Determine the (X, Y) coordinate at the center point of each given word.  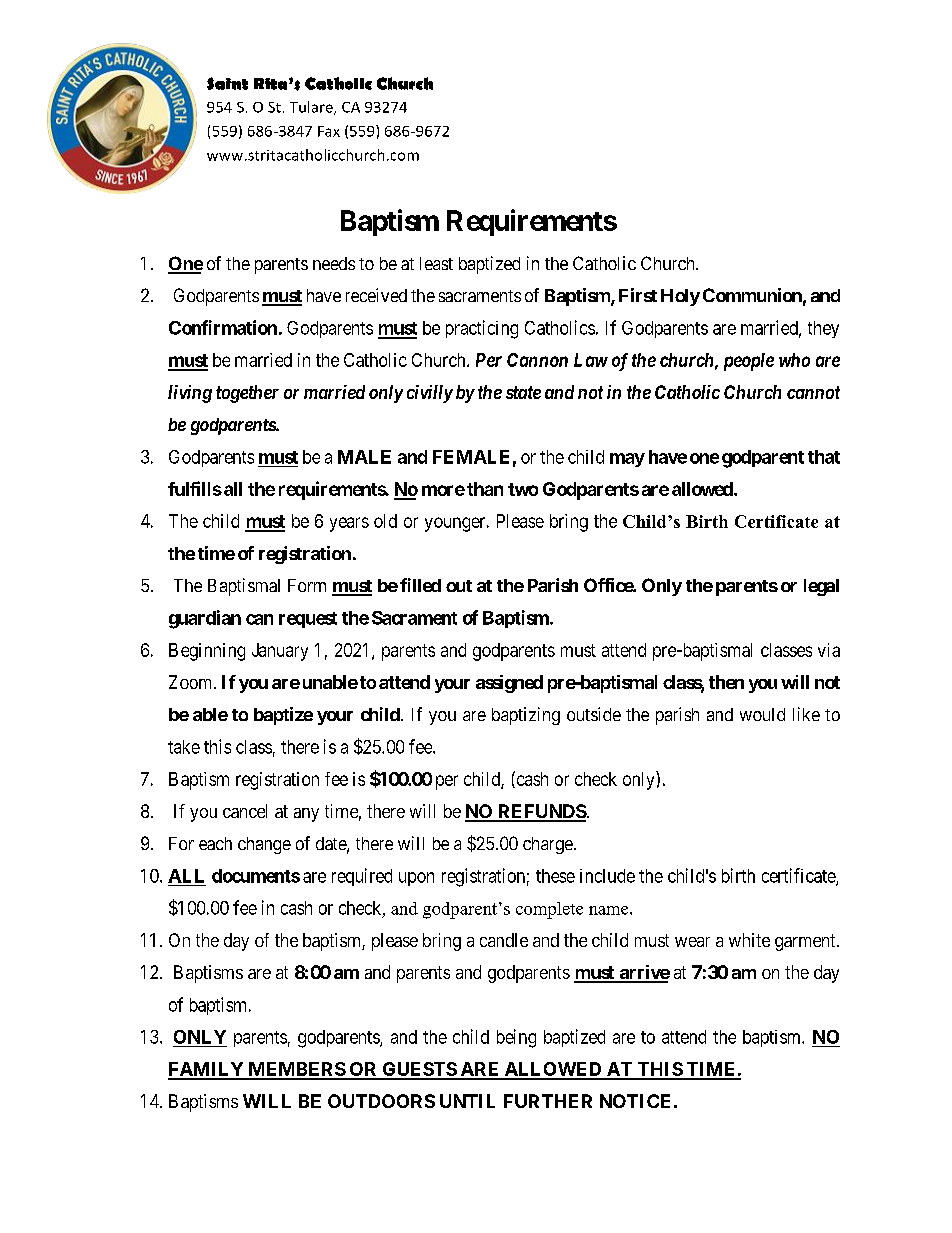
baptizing (526, 716)
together (247, 394)
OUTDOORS (381, 1101)
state (523, 392)
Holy (680, 297)
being (516, 1038)
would (762, 714)
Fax (329, 131)
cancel (245, 811)
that (824, 457)
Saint (227, 83)
